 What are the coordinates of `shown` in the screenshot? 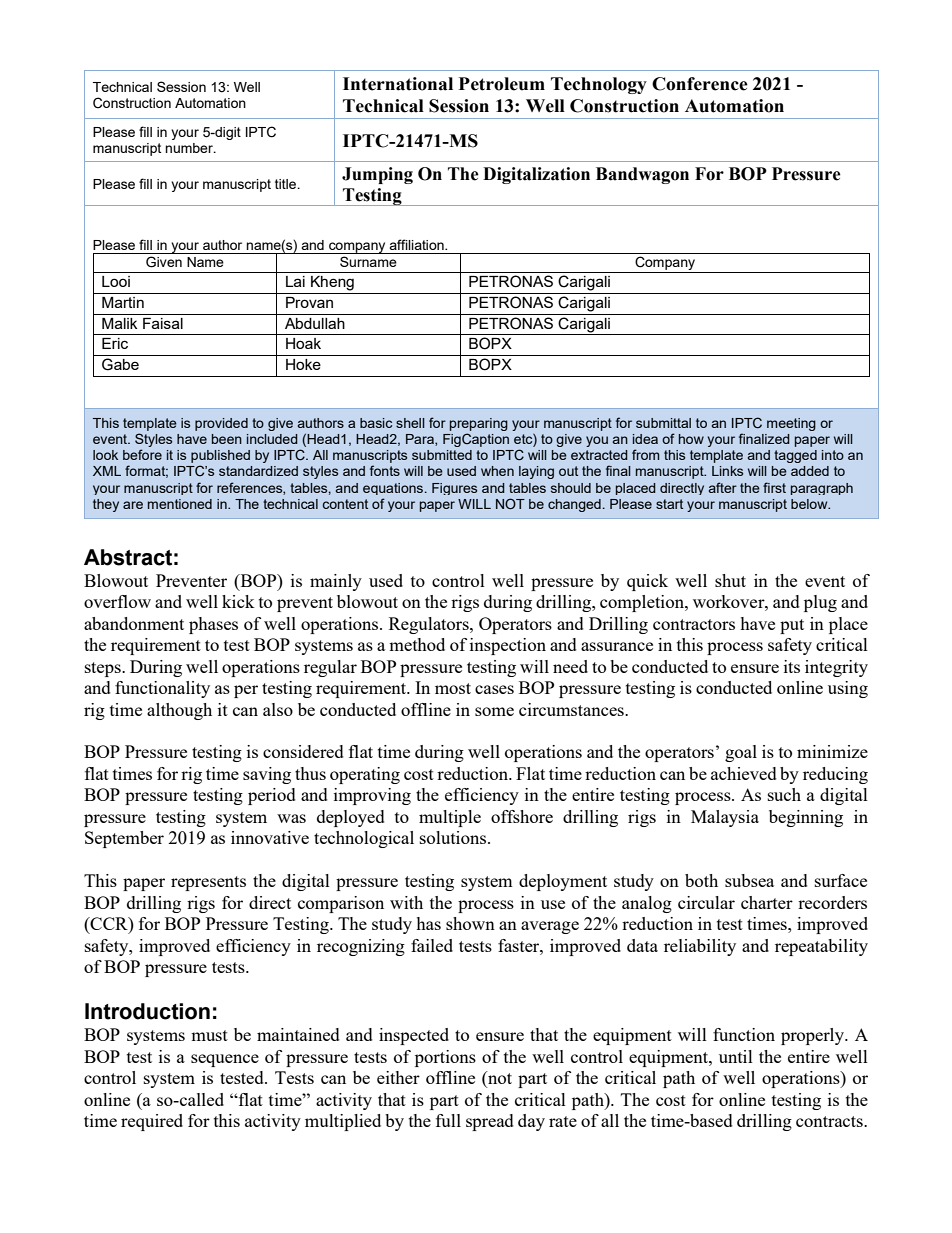 It's located at (470, 923).
